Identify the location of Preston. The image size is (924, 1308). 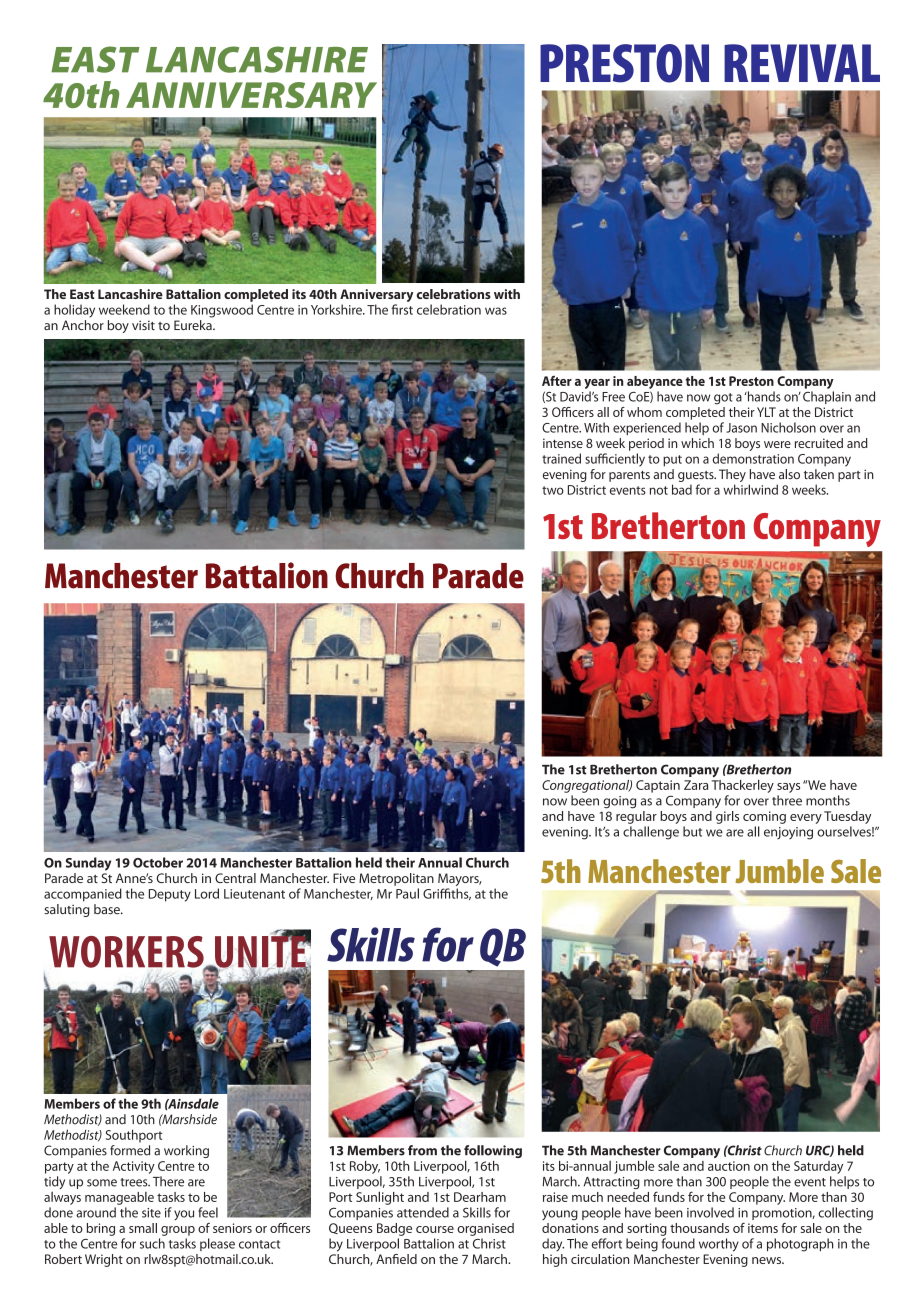
(751, 381).
